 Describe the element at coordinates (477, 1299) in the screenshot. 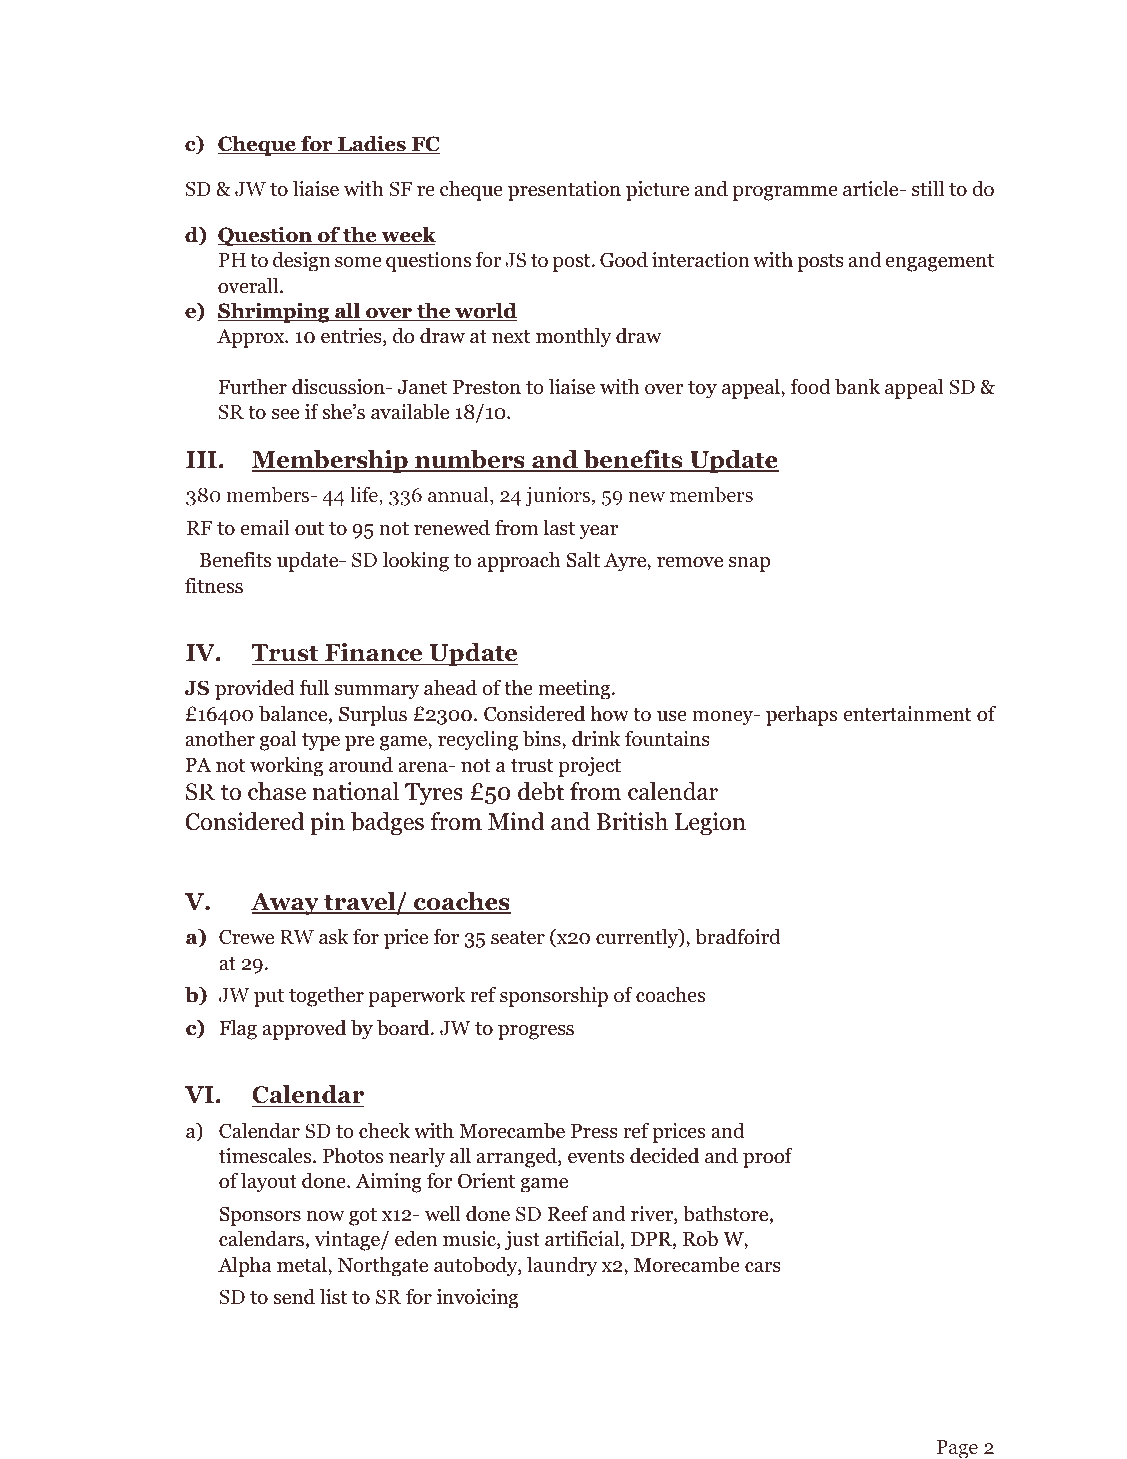

I see `invoicing` at that location.
